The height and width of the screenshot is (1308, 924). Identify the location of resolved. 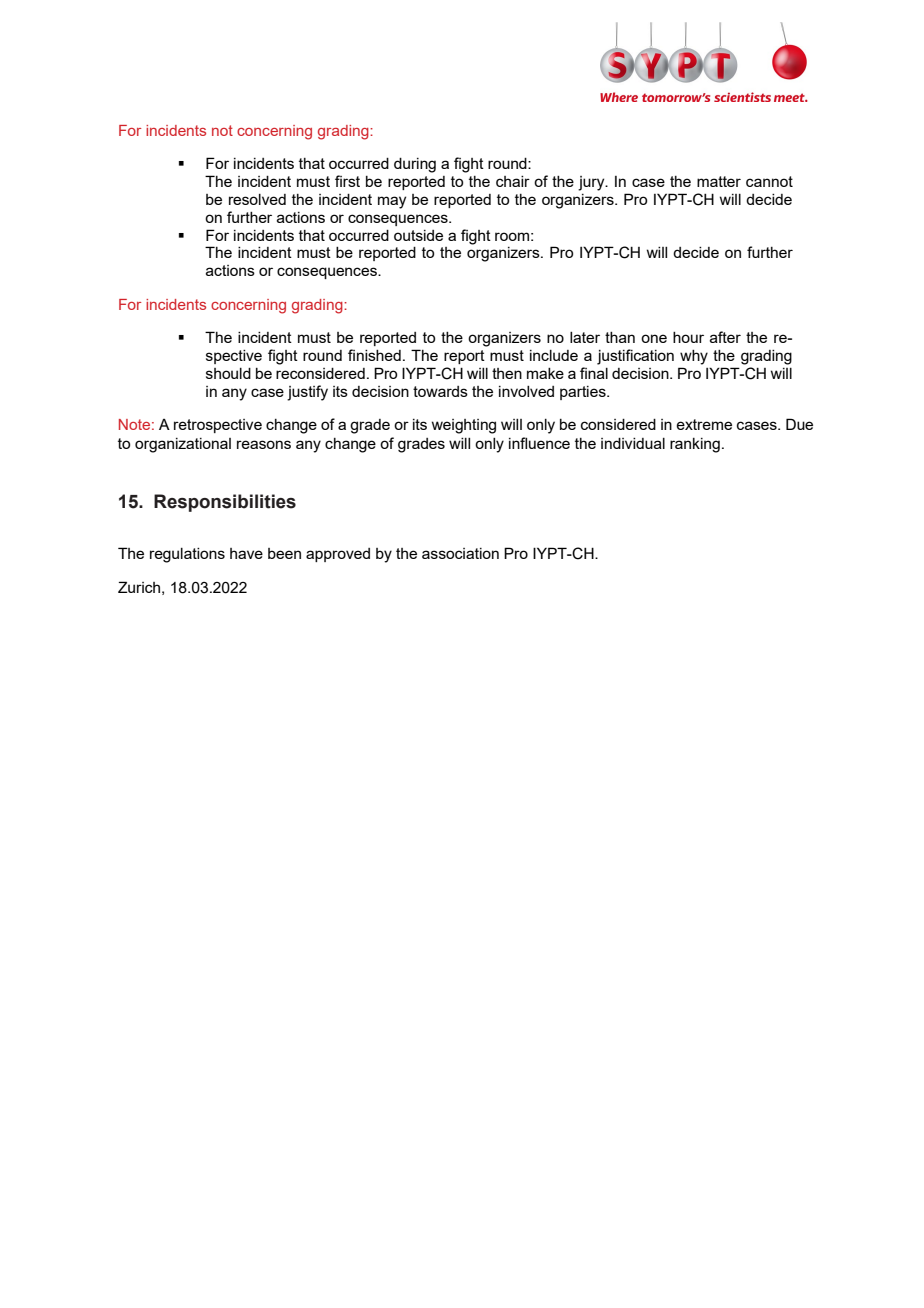
(257, 199).
